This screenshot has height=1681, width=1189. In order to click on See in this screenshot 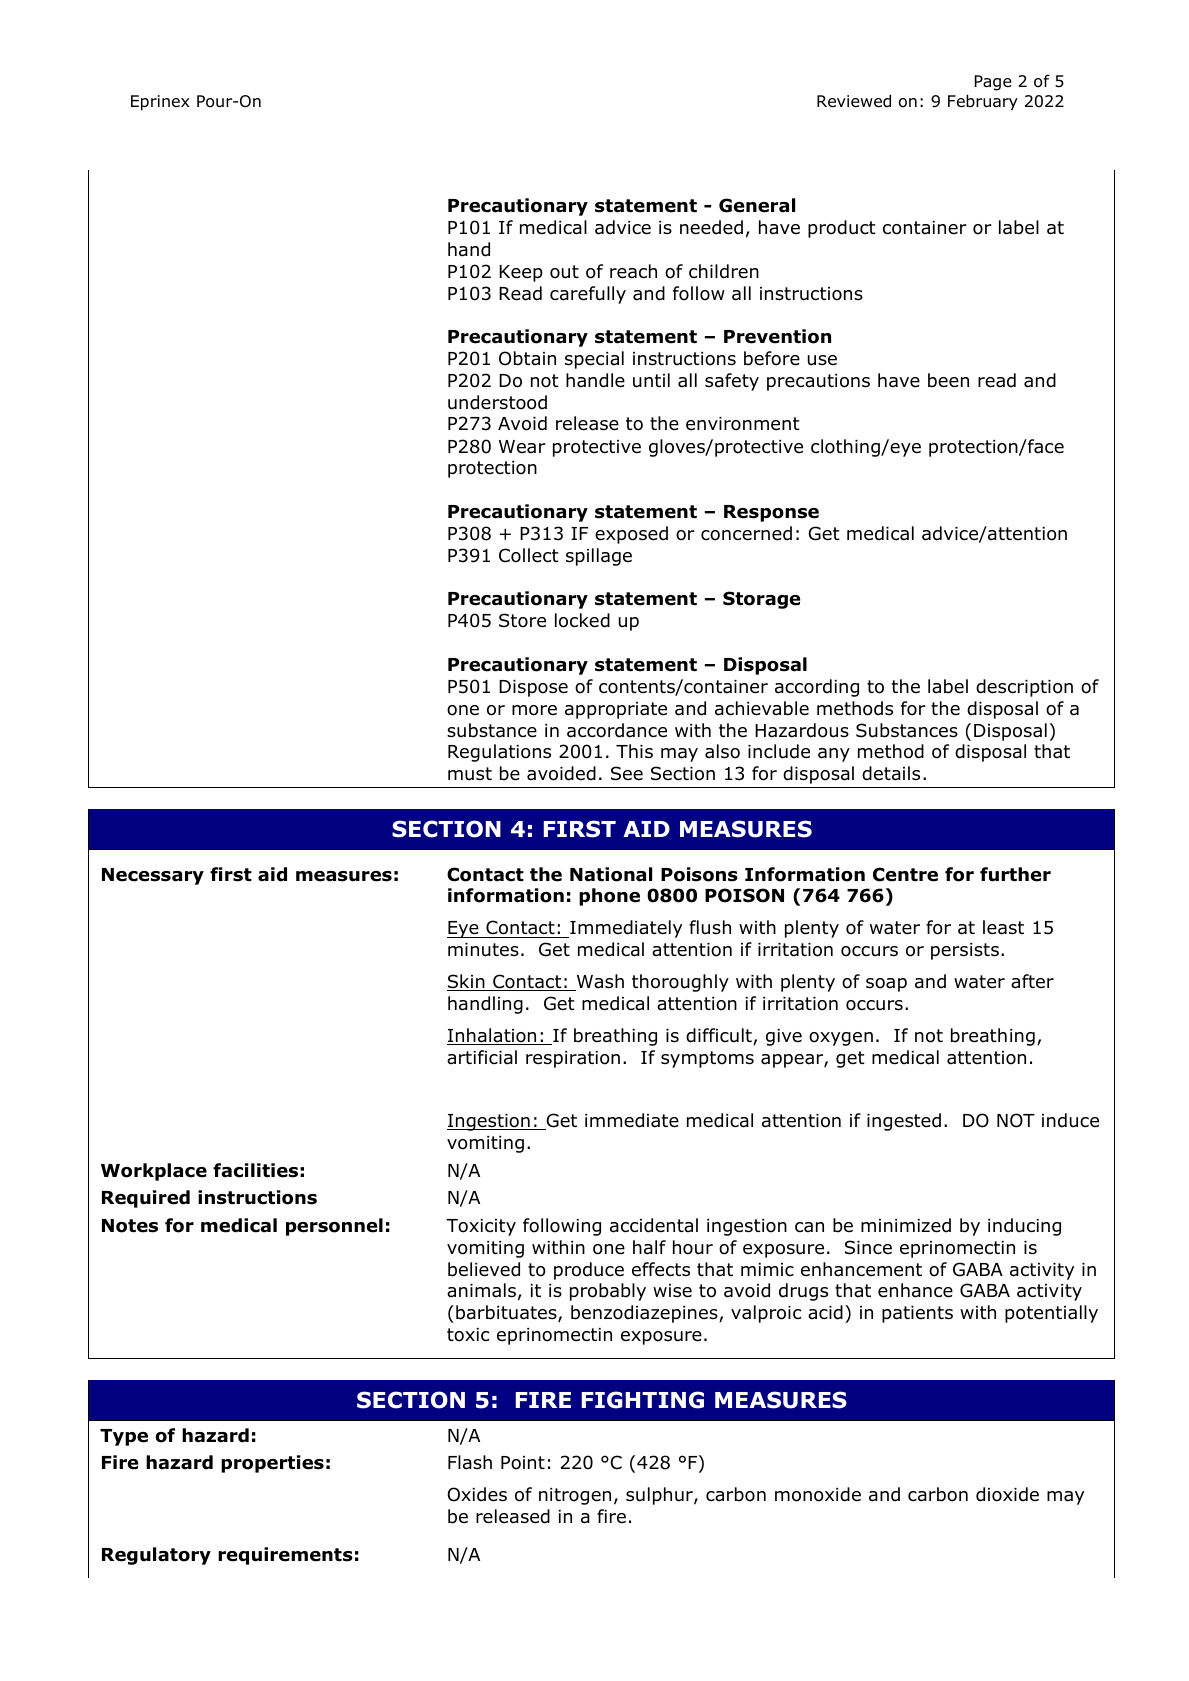, I will do `click(627, 773)`.
